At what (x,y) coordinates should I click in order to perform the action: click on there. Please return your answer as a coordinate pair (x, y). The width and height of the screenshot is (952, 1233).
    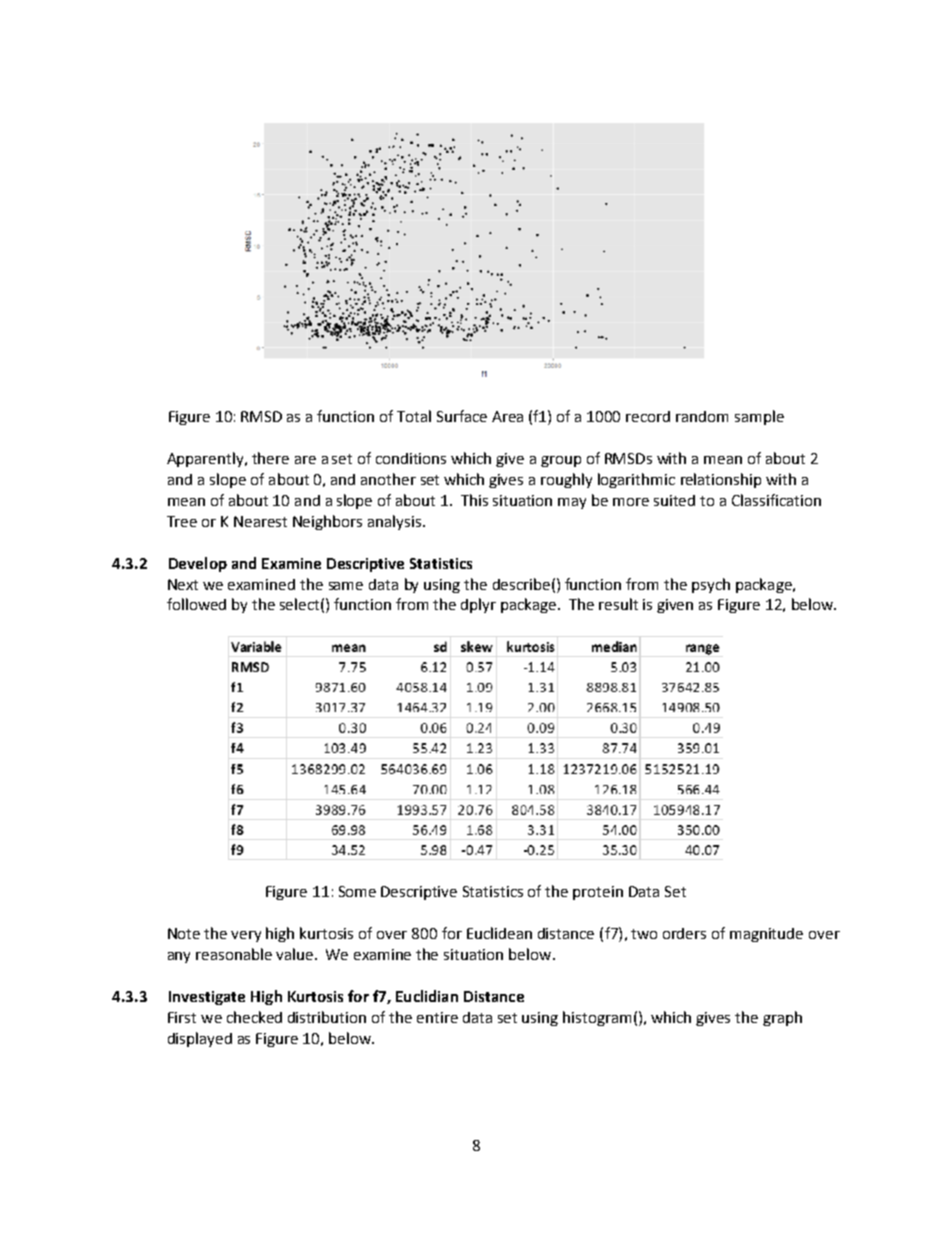
    Looking at the image, I should click on (270, 458).
